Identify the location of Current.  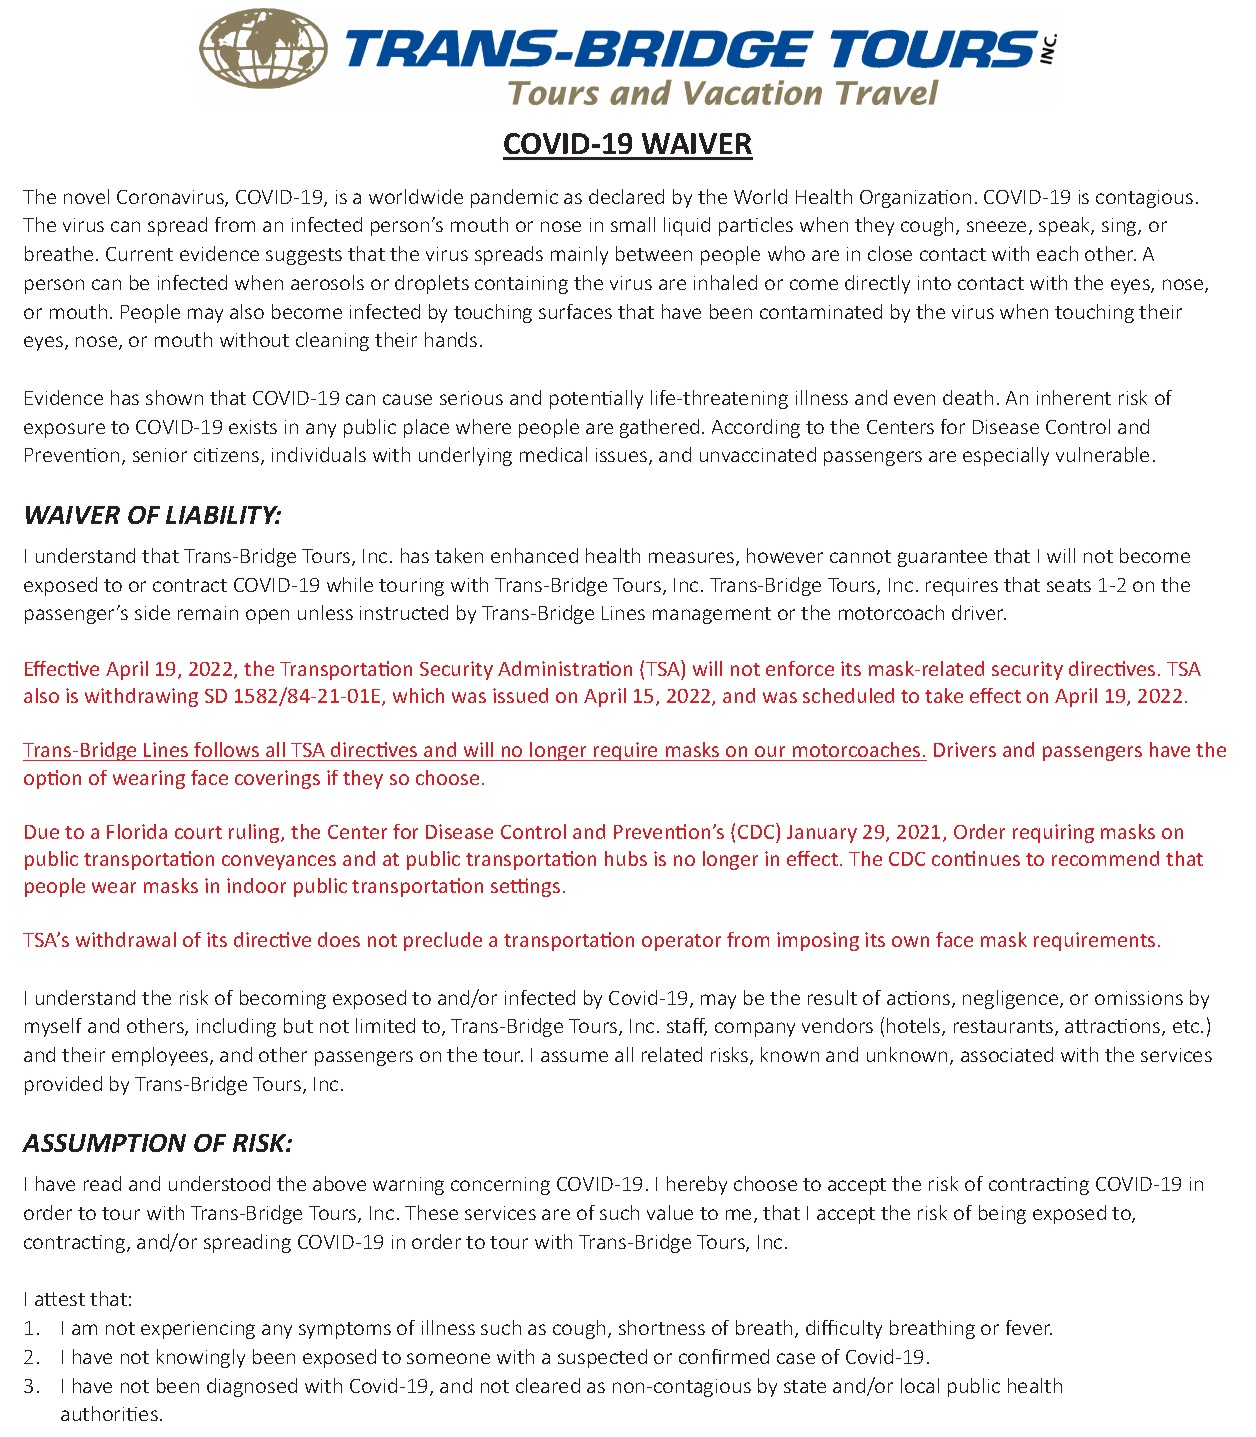
(139, 254).
